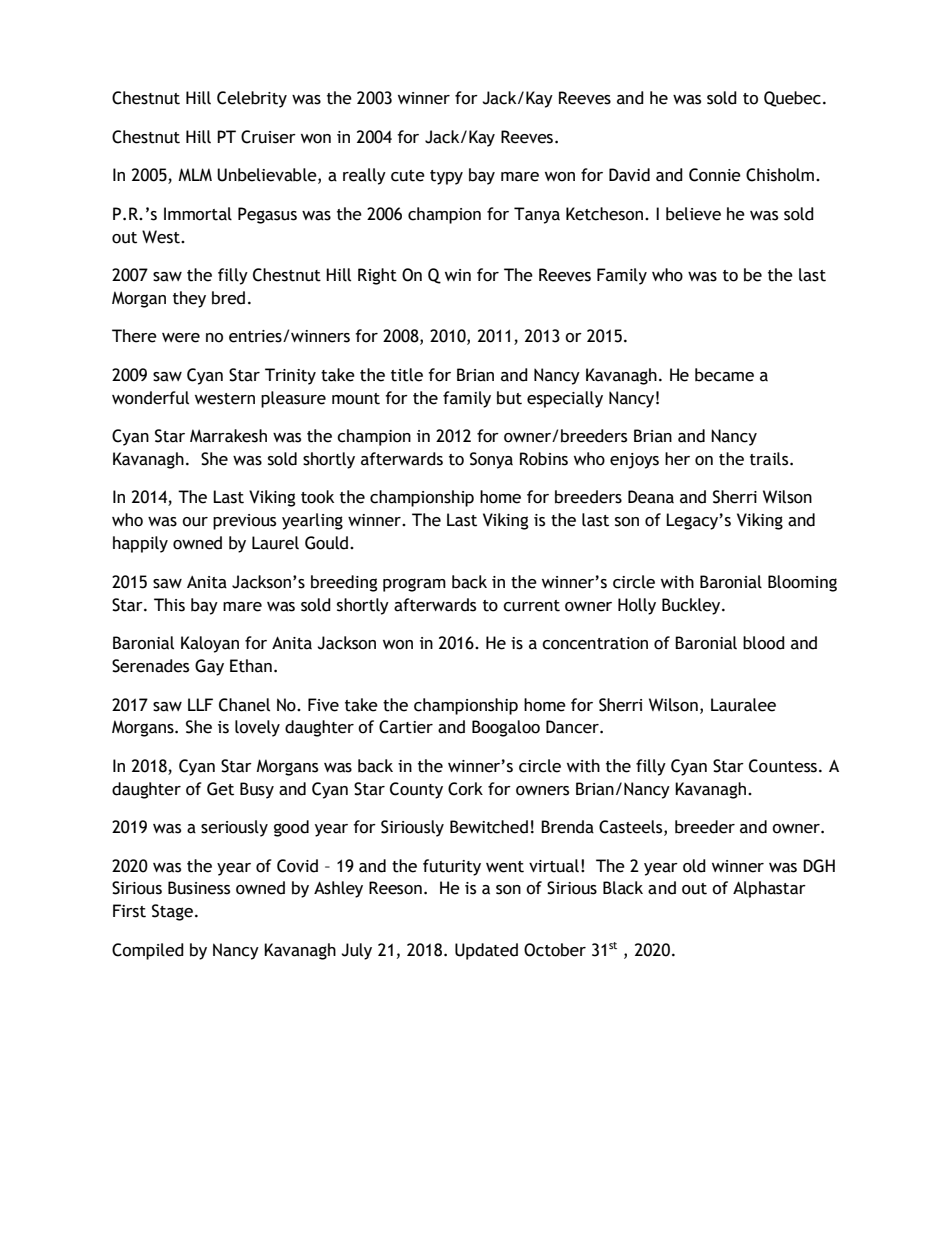  What do you see at coordinates (491, 460) in the document?
I see `Sonya` at bounding box center [491, 460].
